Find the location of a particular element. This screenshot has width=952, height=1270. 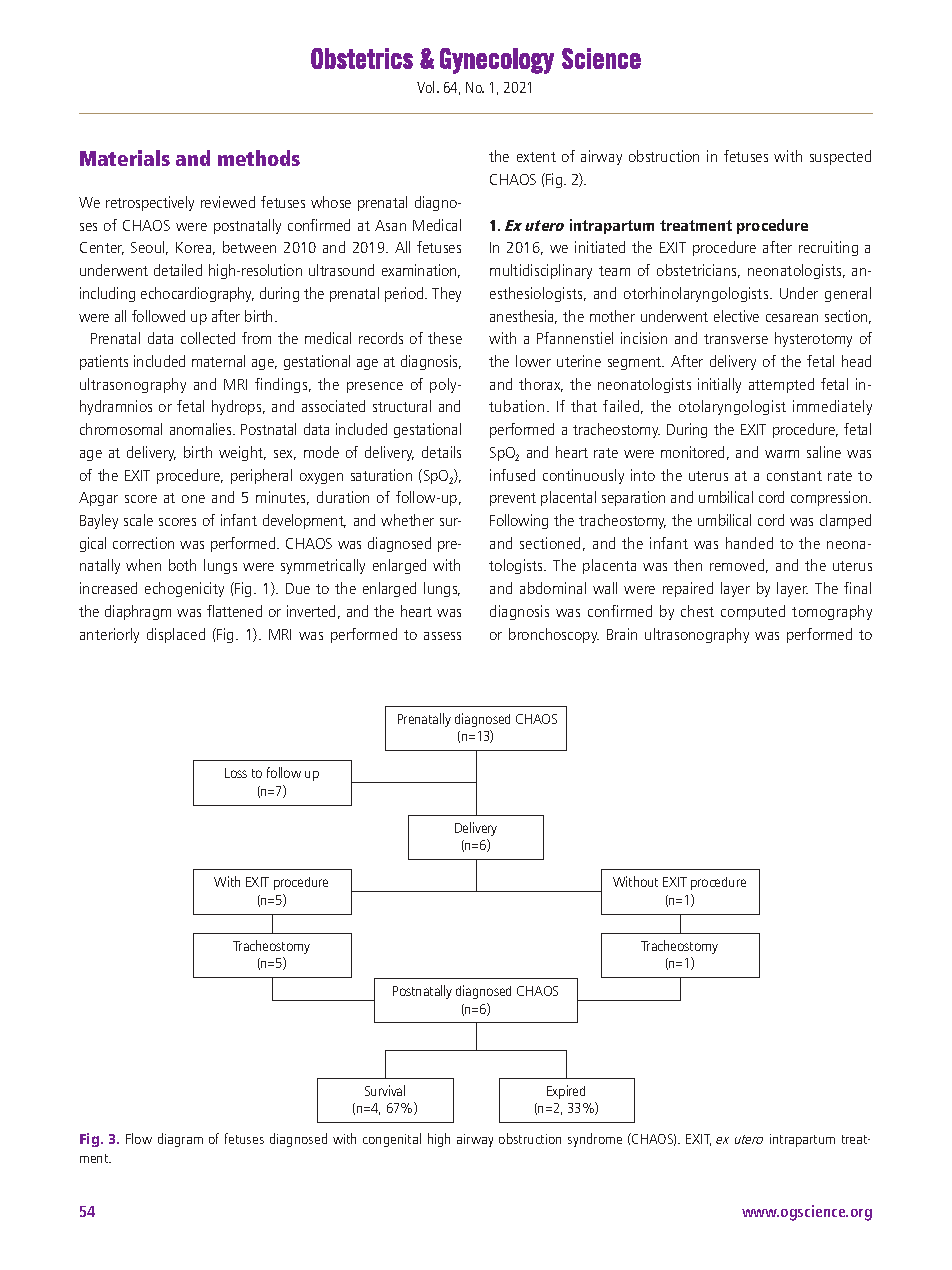

Vol is located at coordinates (425, 87).
